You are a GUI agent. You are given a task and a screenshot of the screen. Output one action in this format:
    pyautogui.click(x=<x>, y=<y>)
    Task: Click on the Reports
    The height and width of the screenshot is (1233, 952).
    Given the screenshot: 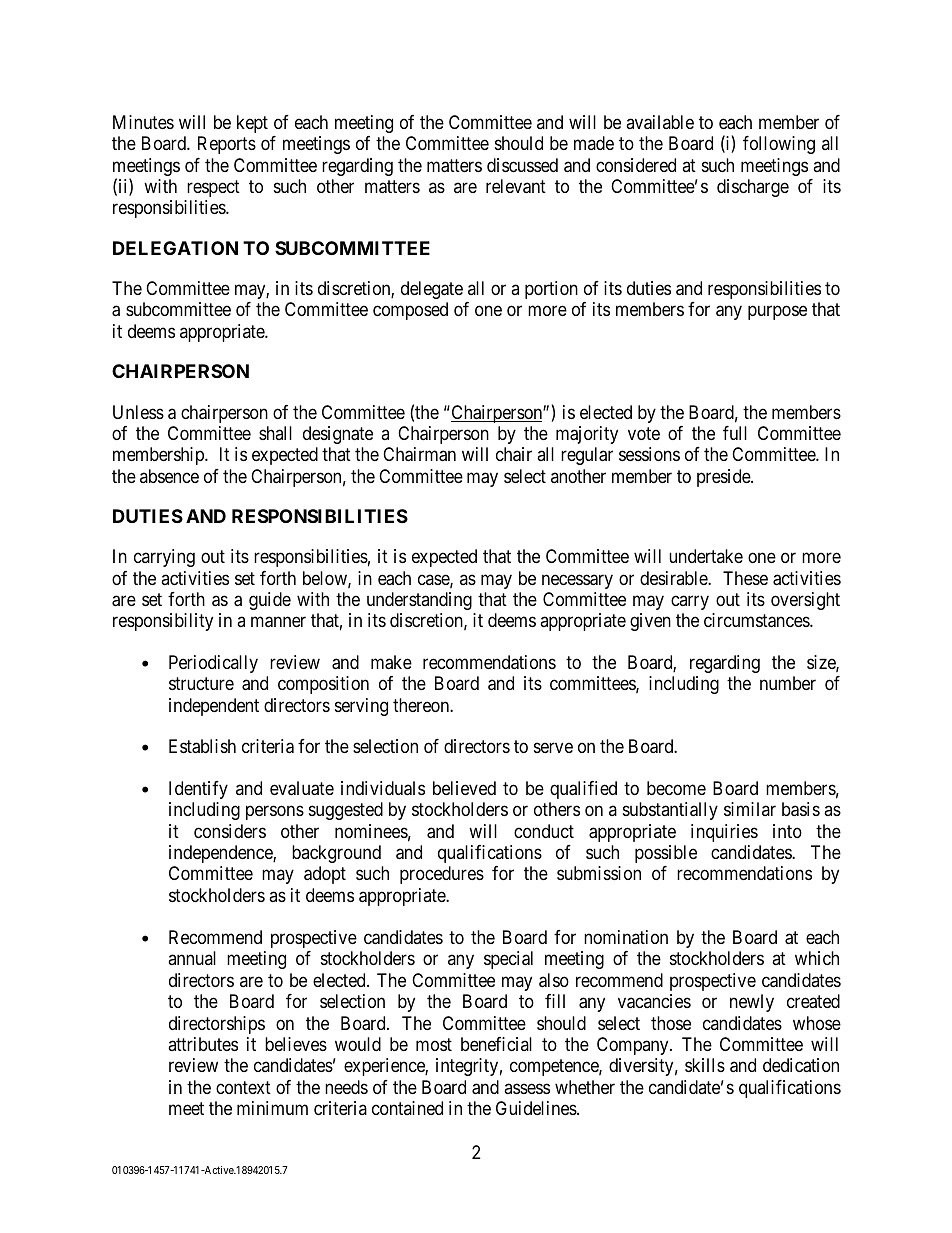 What is the action you would take?
    pyautogui.click(x=227, y=145)
